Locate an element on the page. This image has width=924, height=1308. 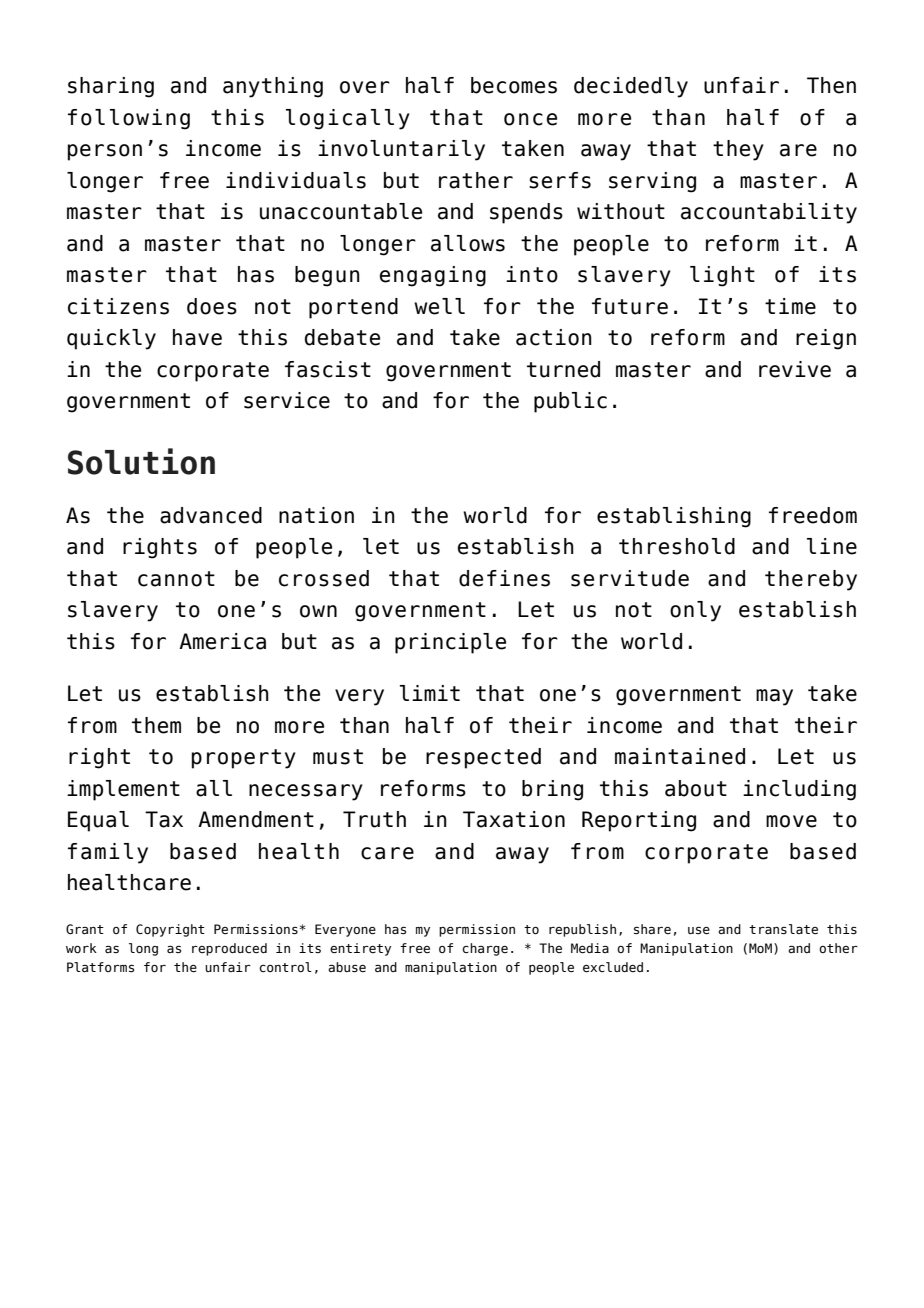
respected is located at coordinates (483, 758).
